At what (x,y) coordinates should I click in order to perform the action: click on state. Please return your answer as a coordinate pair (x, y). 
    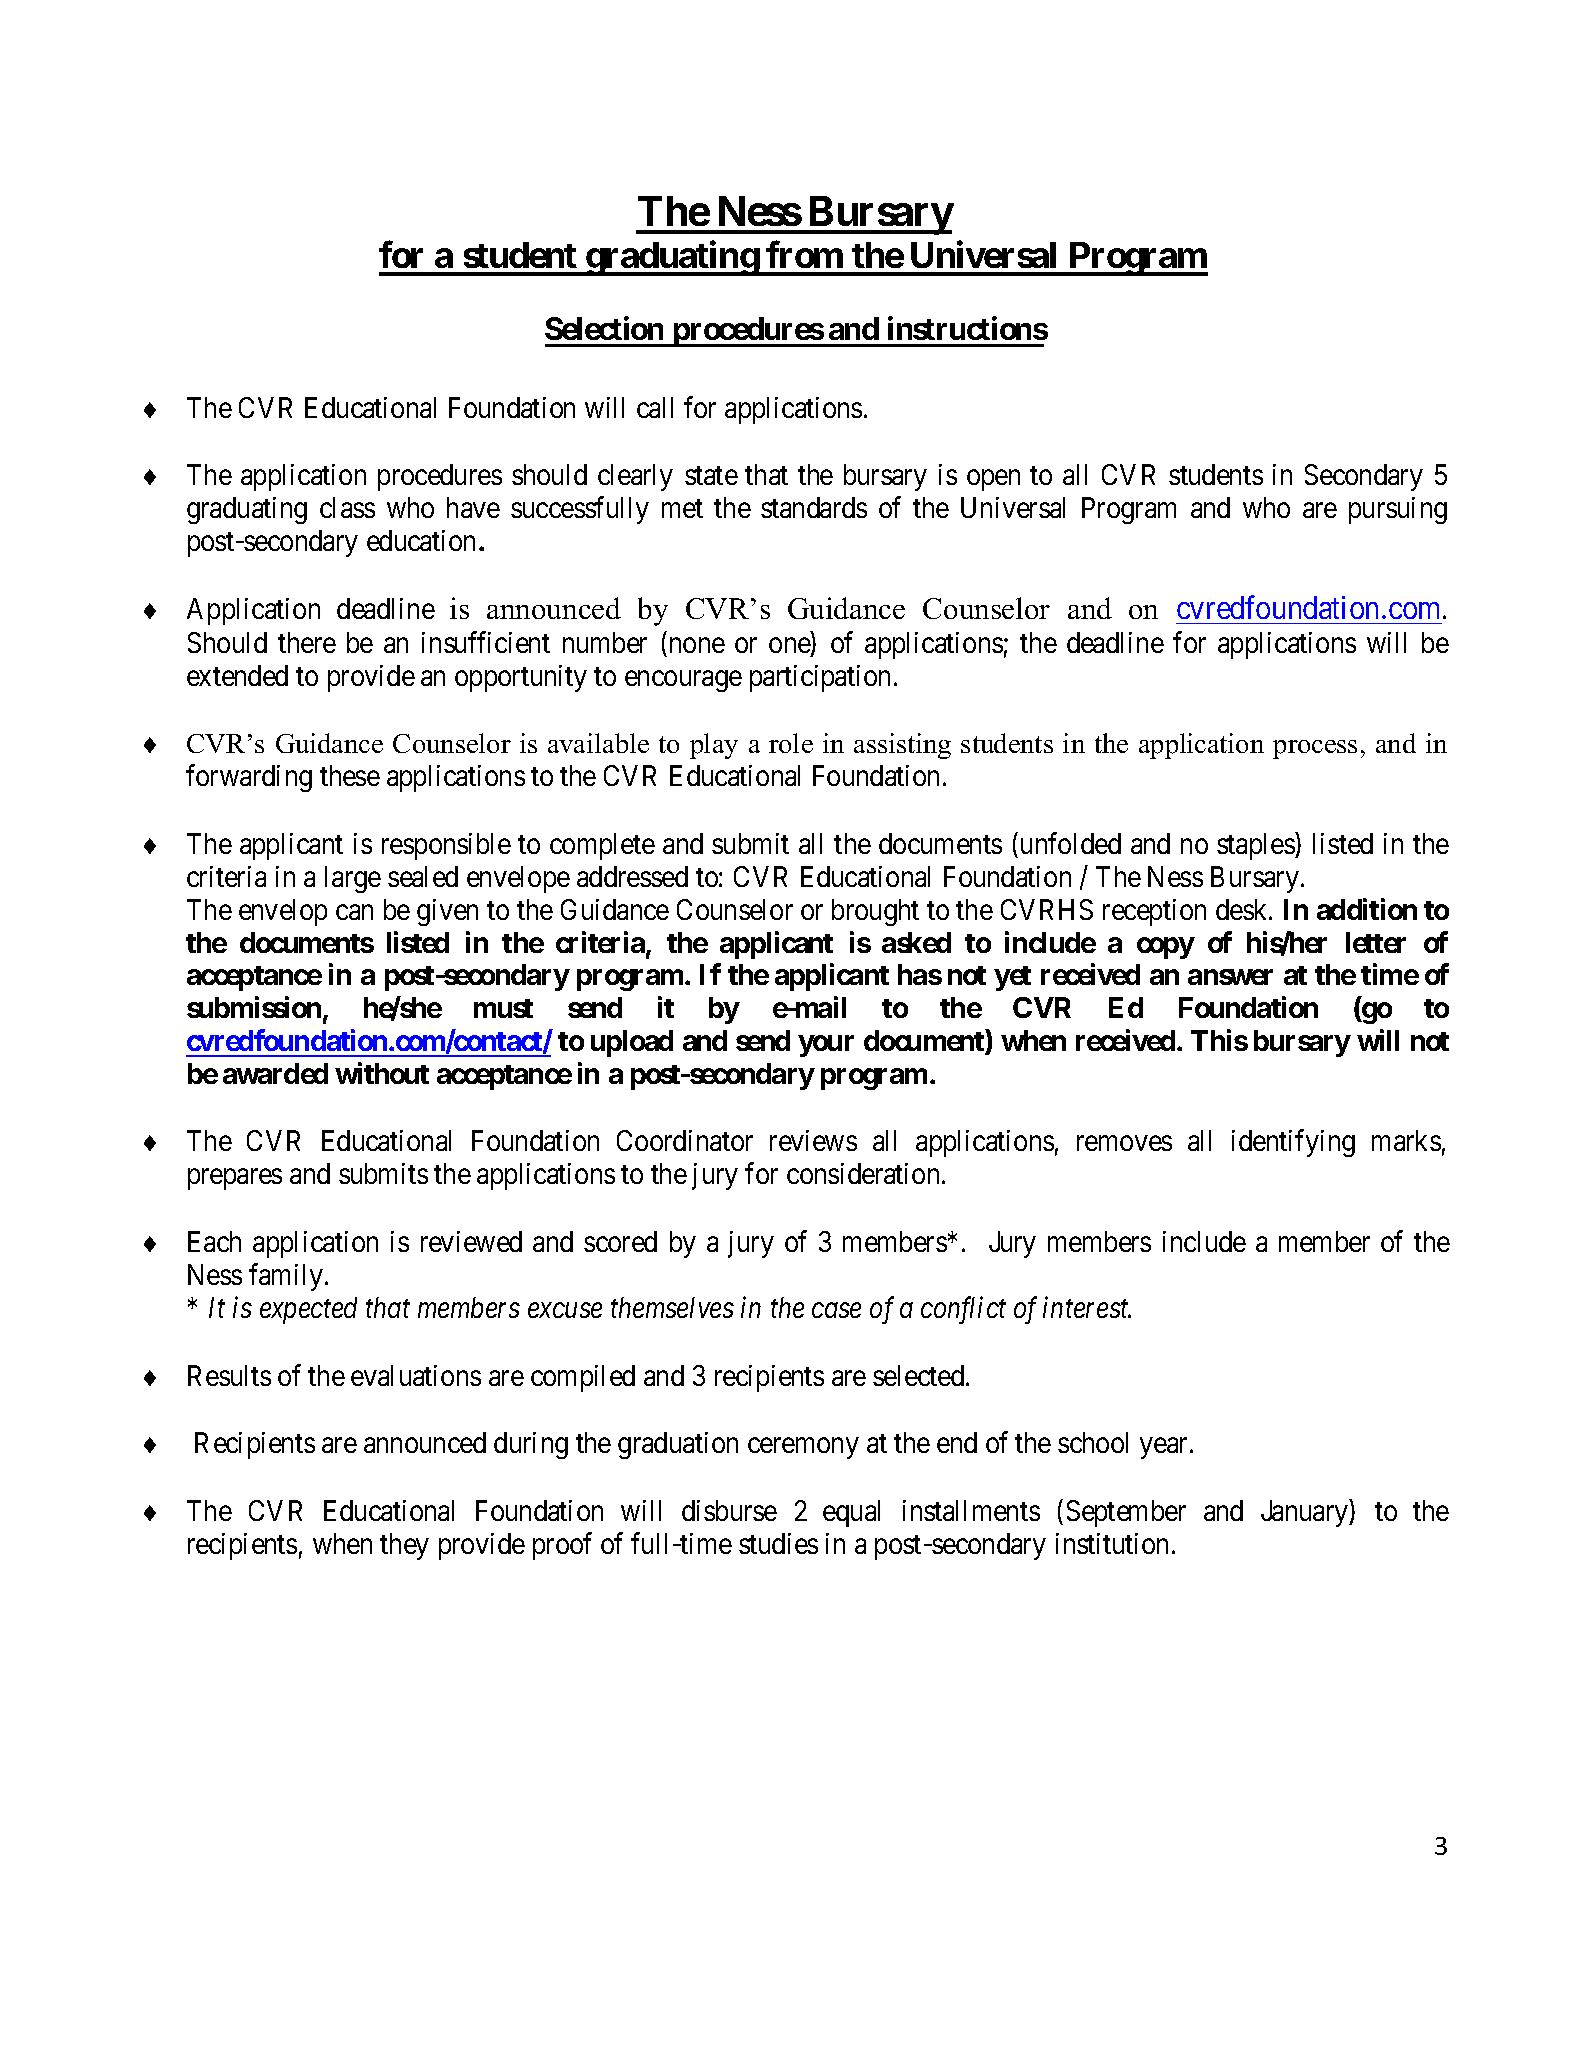
    Looking at the image, I should click on (711, 476).
